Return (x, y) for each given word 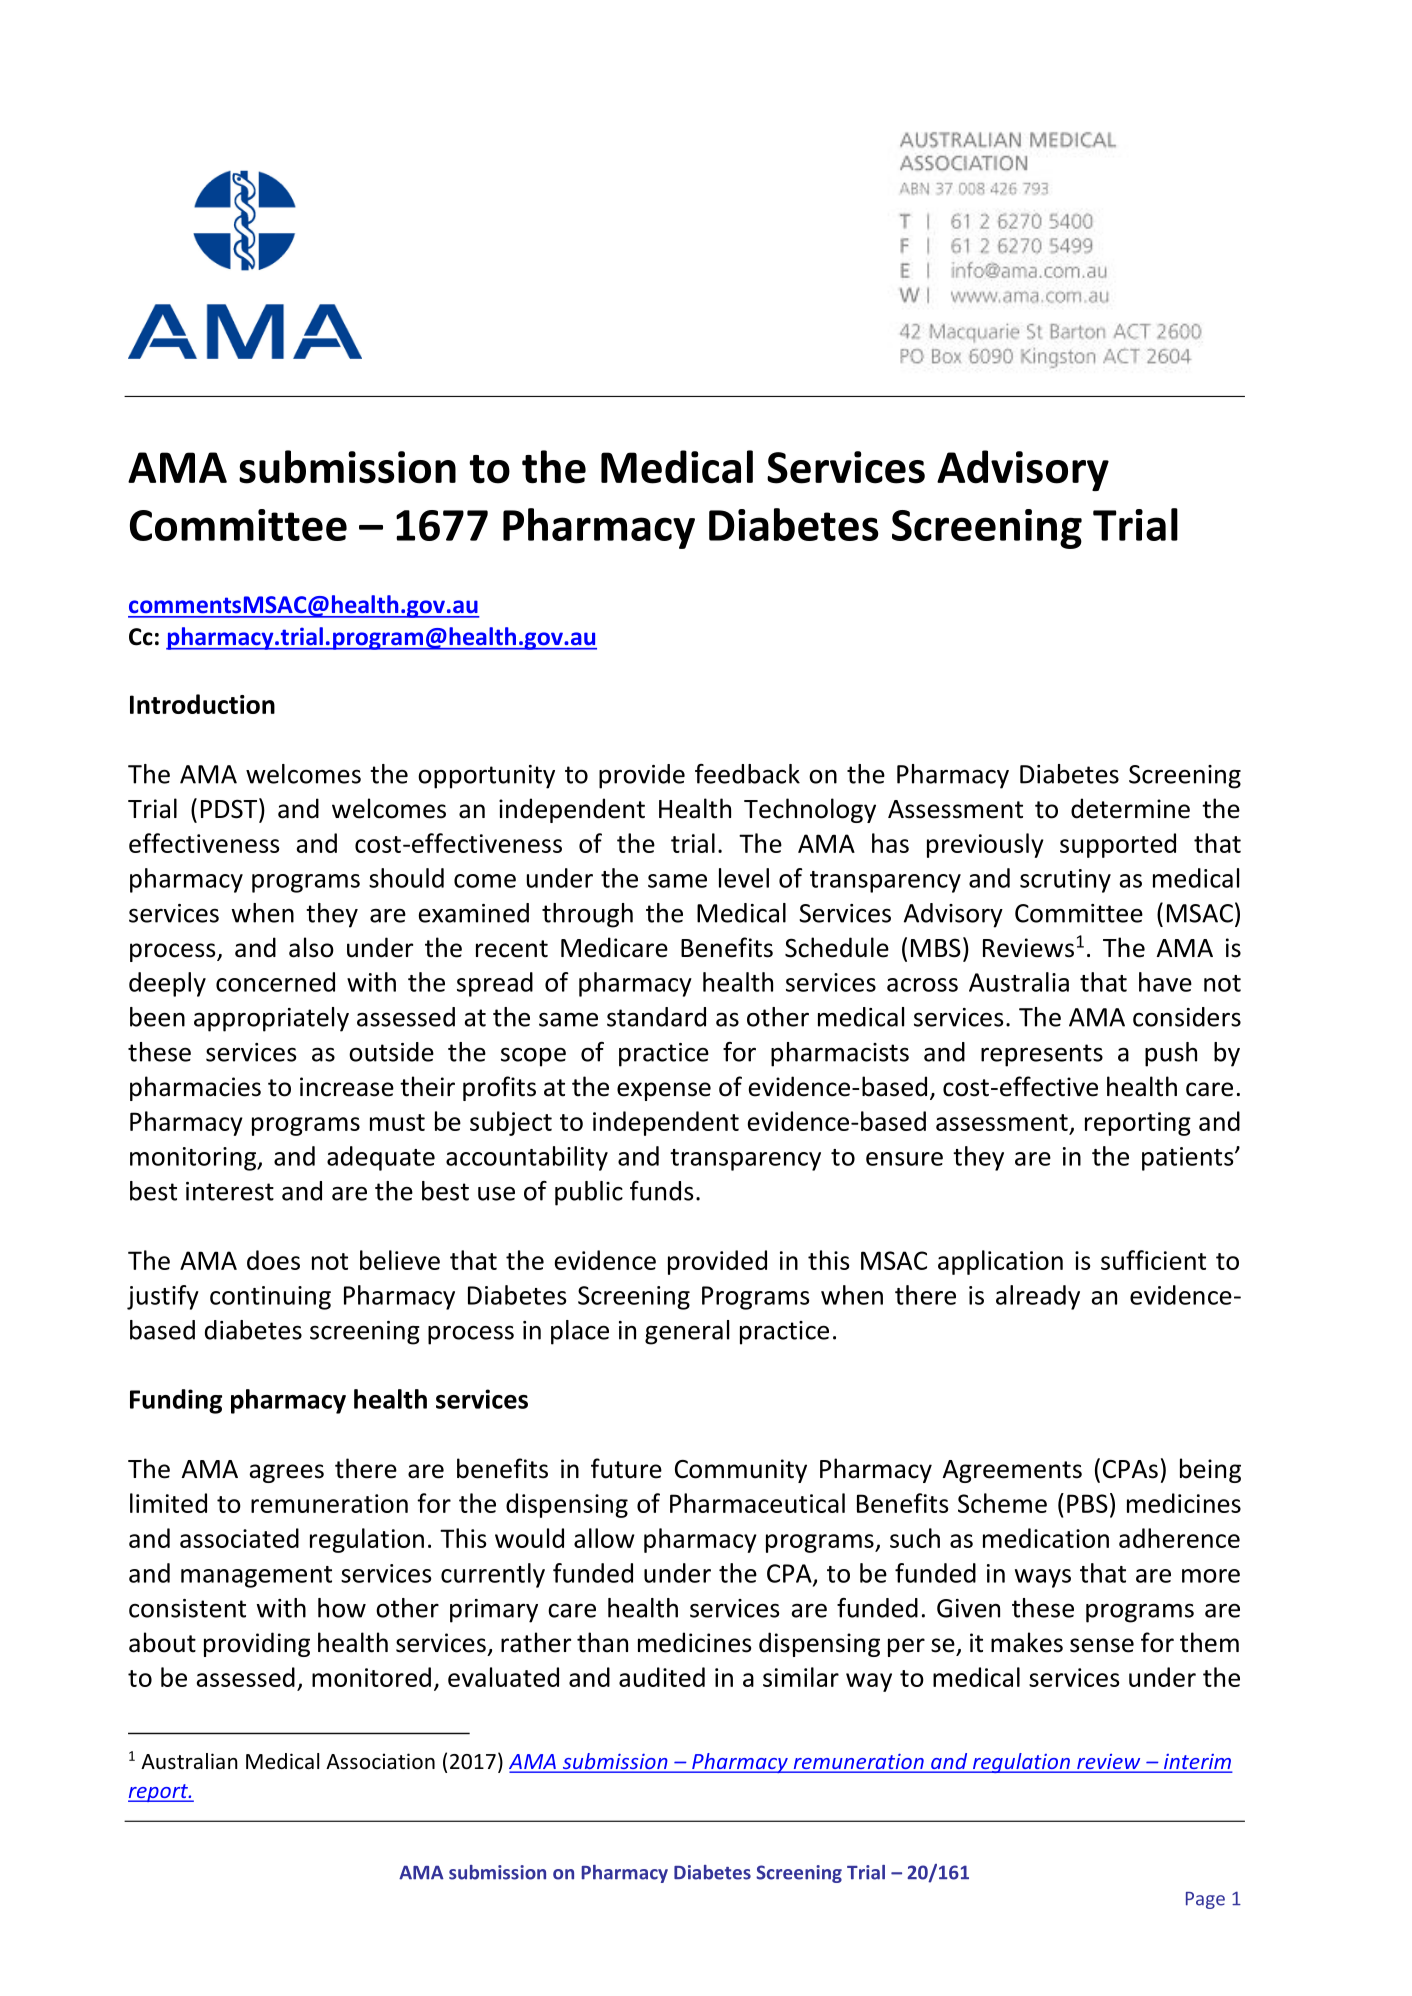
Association (380, 1761)
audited (662, 1677)
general (687, 1332)
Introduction (202, 704)
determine (1130, 808)
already (1038, 1297)
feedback (747, 774)
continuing (270, 1298)
